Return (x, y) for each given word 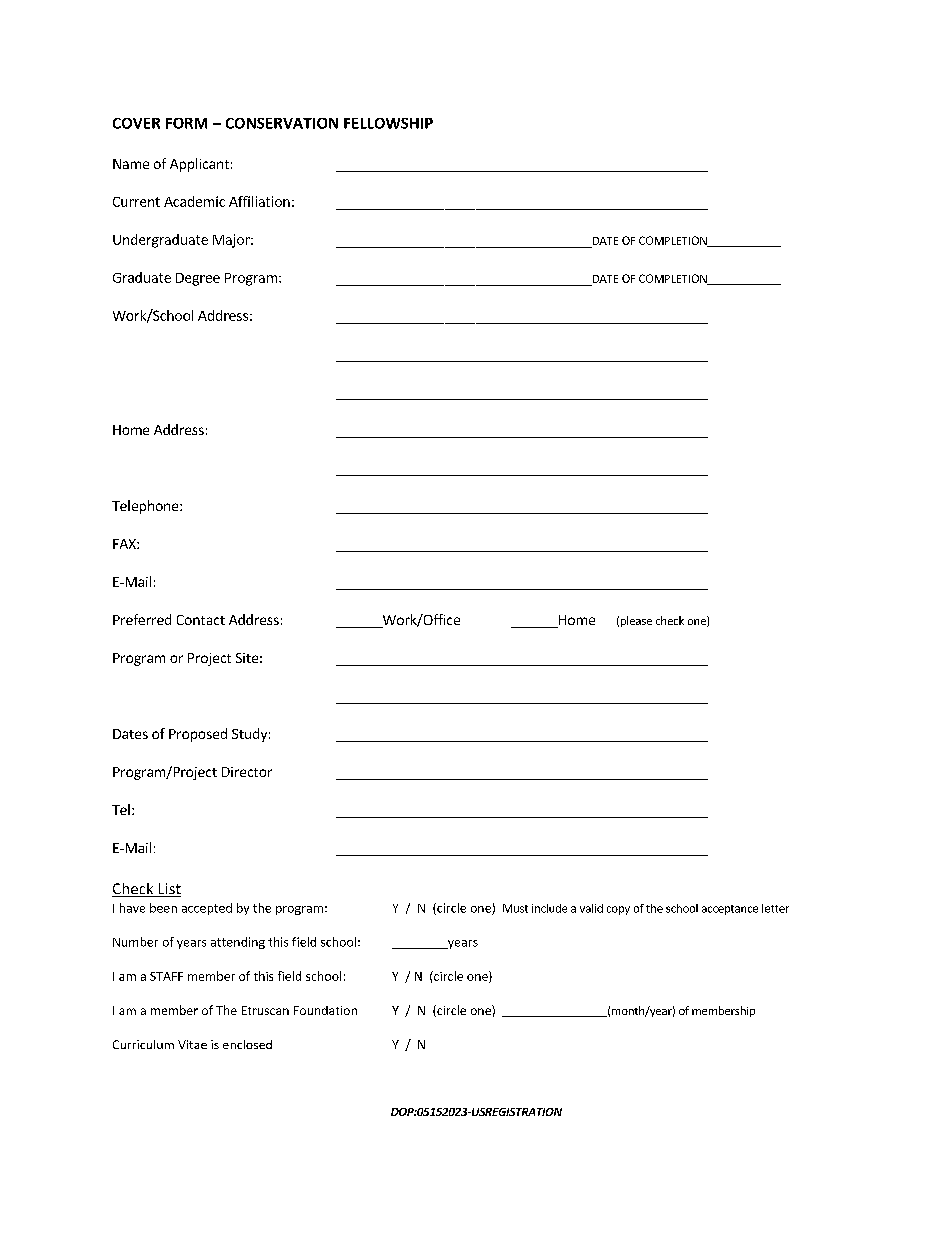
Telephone (146, 507)
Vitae (192, 1044)
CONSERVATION (282, 123)
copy (618, 910)
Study (249, 735)
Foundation (325, 1010)
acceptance (730, 910)
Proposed (198, 735)
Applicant (199, 165)
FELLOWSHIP (388, 123)
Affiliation (259, 201)
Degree (198, 279)
